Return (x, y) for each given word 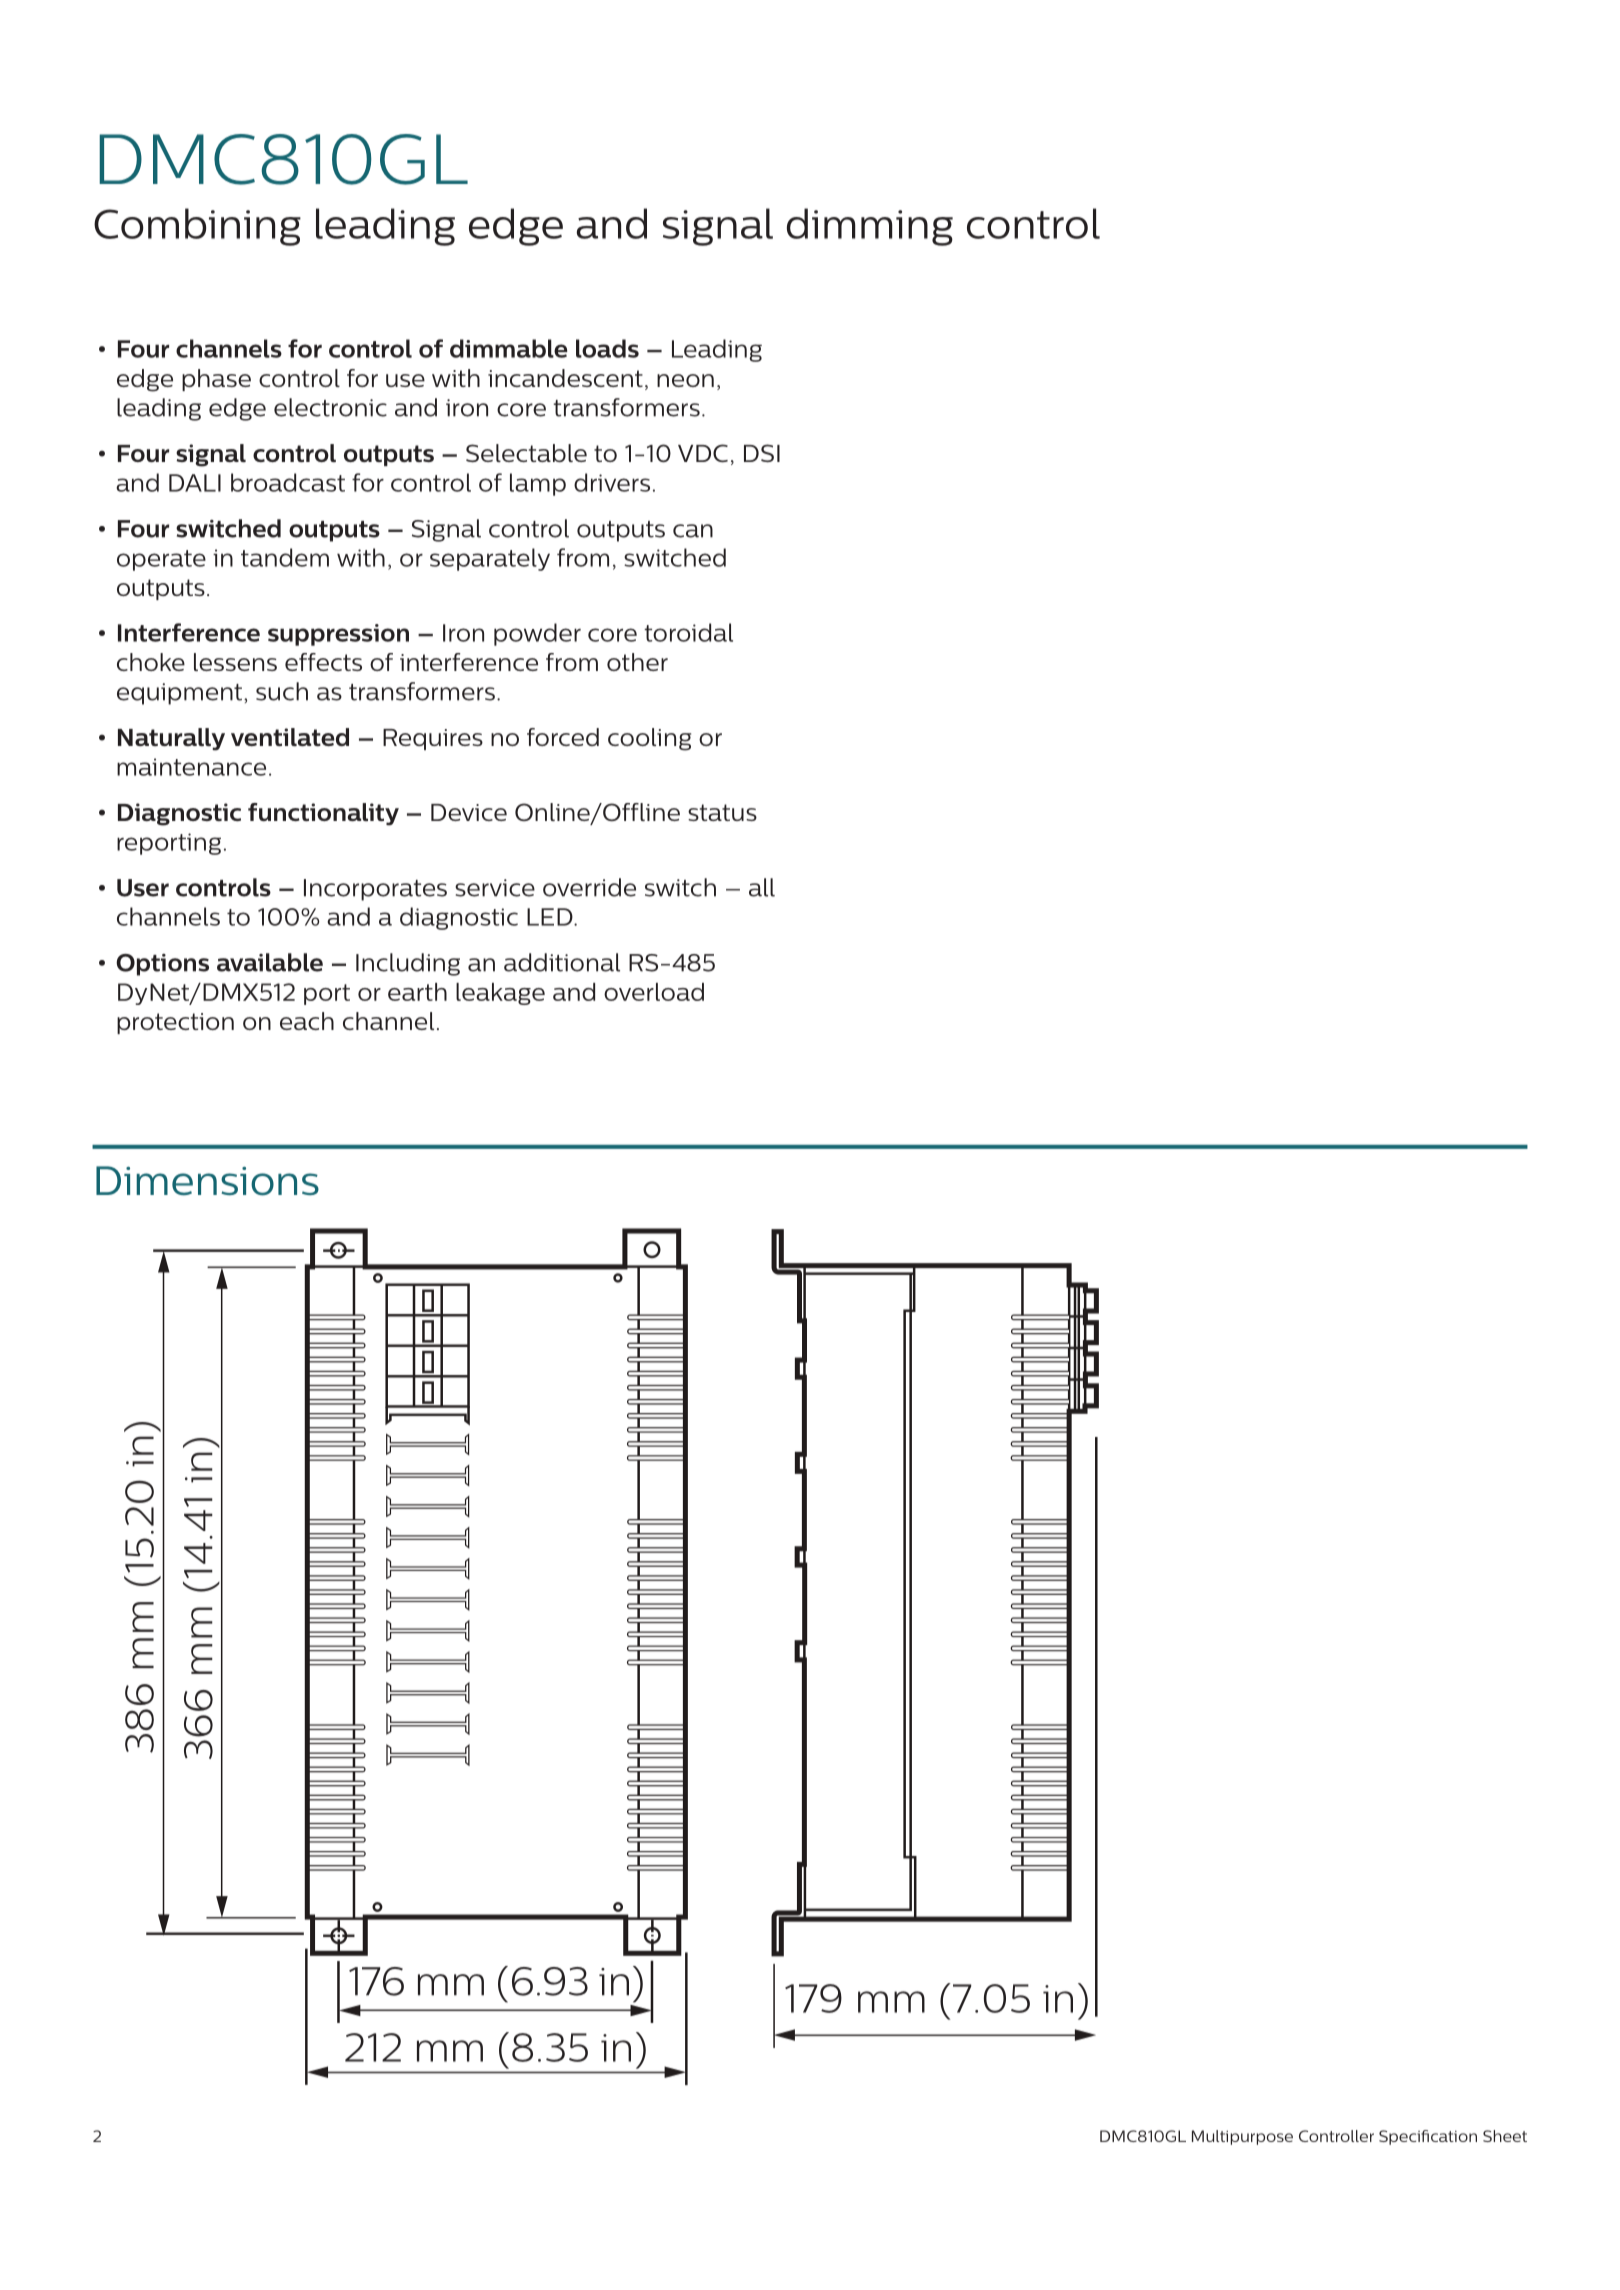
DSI (762, 453)
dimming (870, 227)
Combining (197, 227)
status (722, 812)
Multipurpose (1242, 2137)
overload (654, 992)
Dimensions (207, 1181)
